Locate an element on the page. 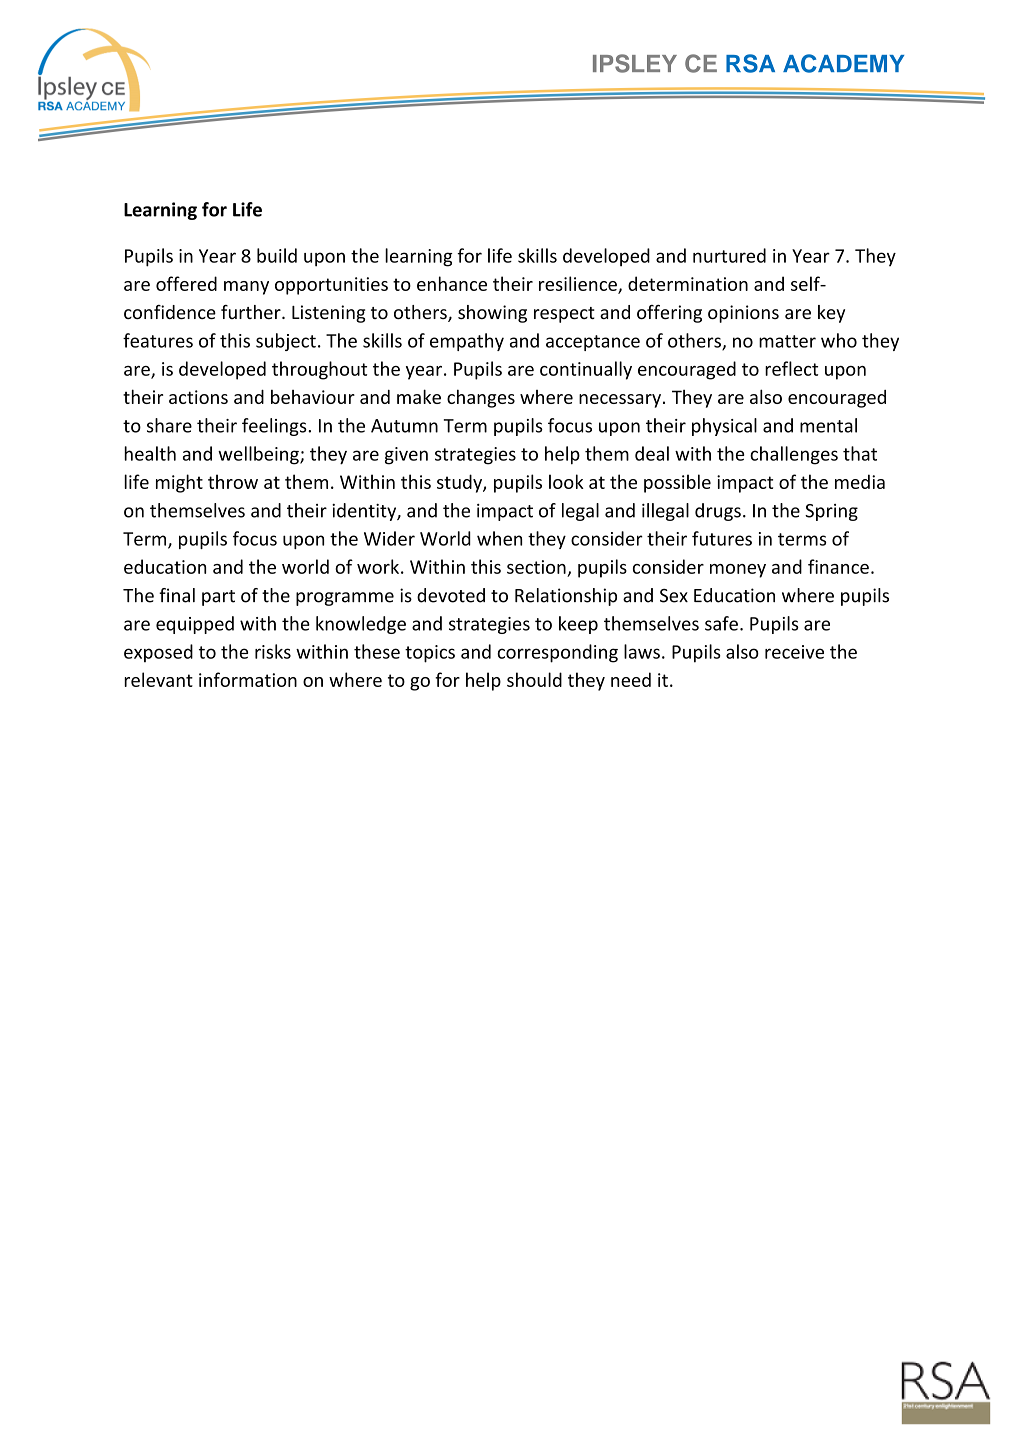 This image has height=1456, width=1029. opinions is located at coordinates (743, 314).
